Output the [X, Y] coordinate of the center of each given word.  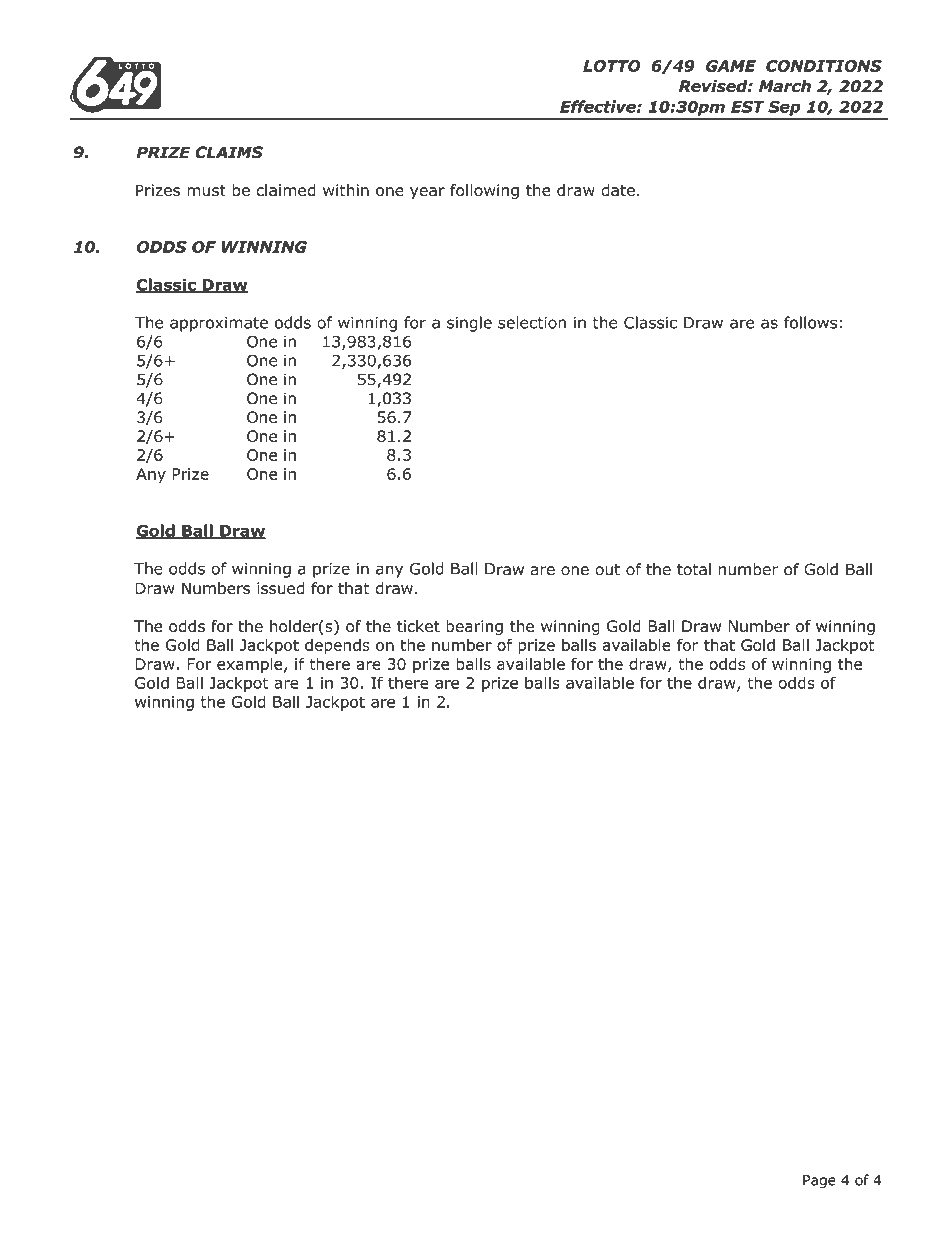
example [251, 665]
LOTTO [612, 66]
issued [281, 588]
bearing [474, 627]
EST [748, 107]
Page [819, 1182]
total [694, 569]
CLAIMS [229, 152]
